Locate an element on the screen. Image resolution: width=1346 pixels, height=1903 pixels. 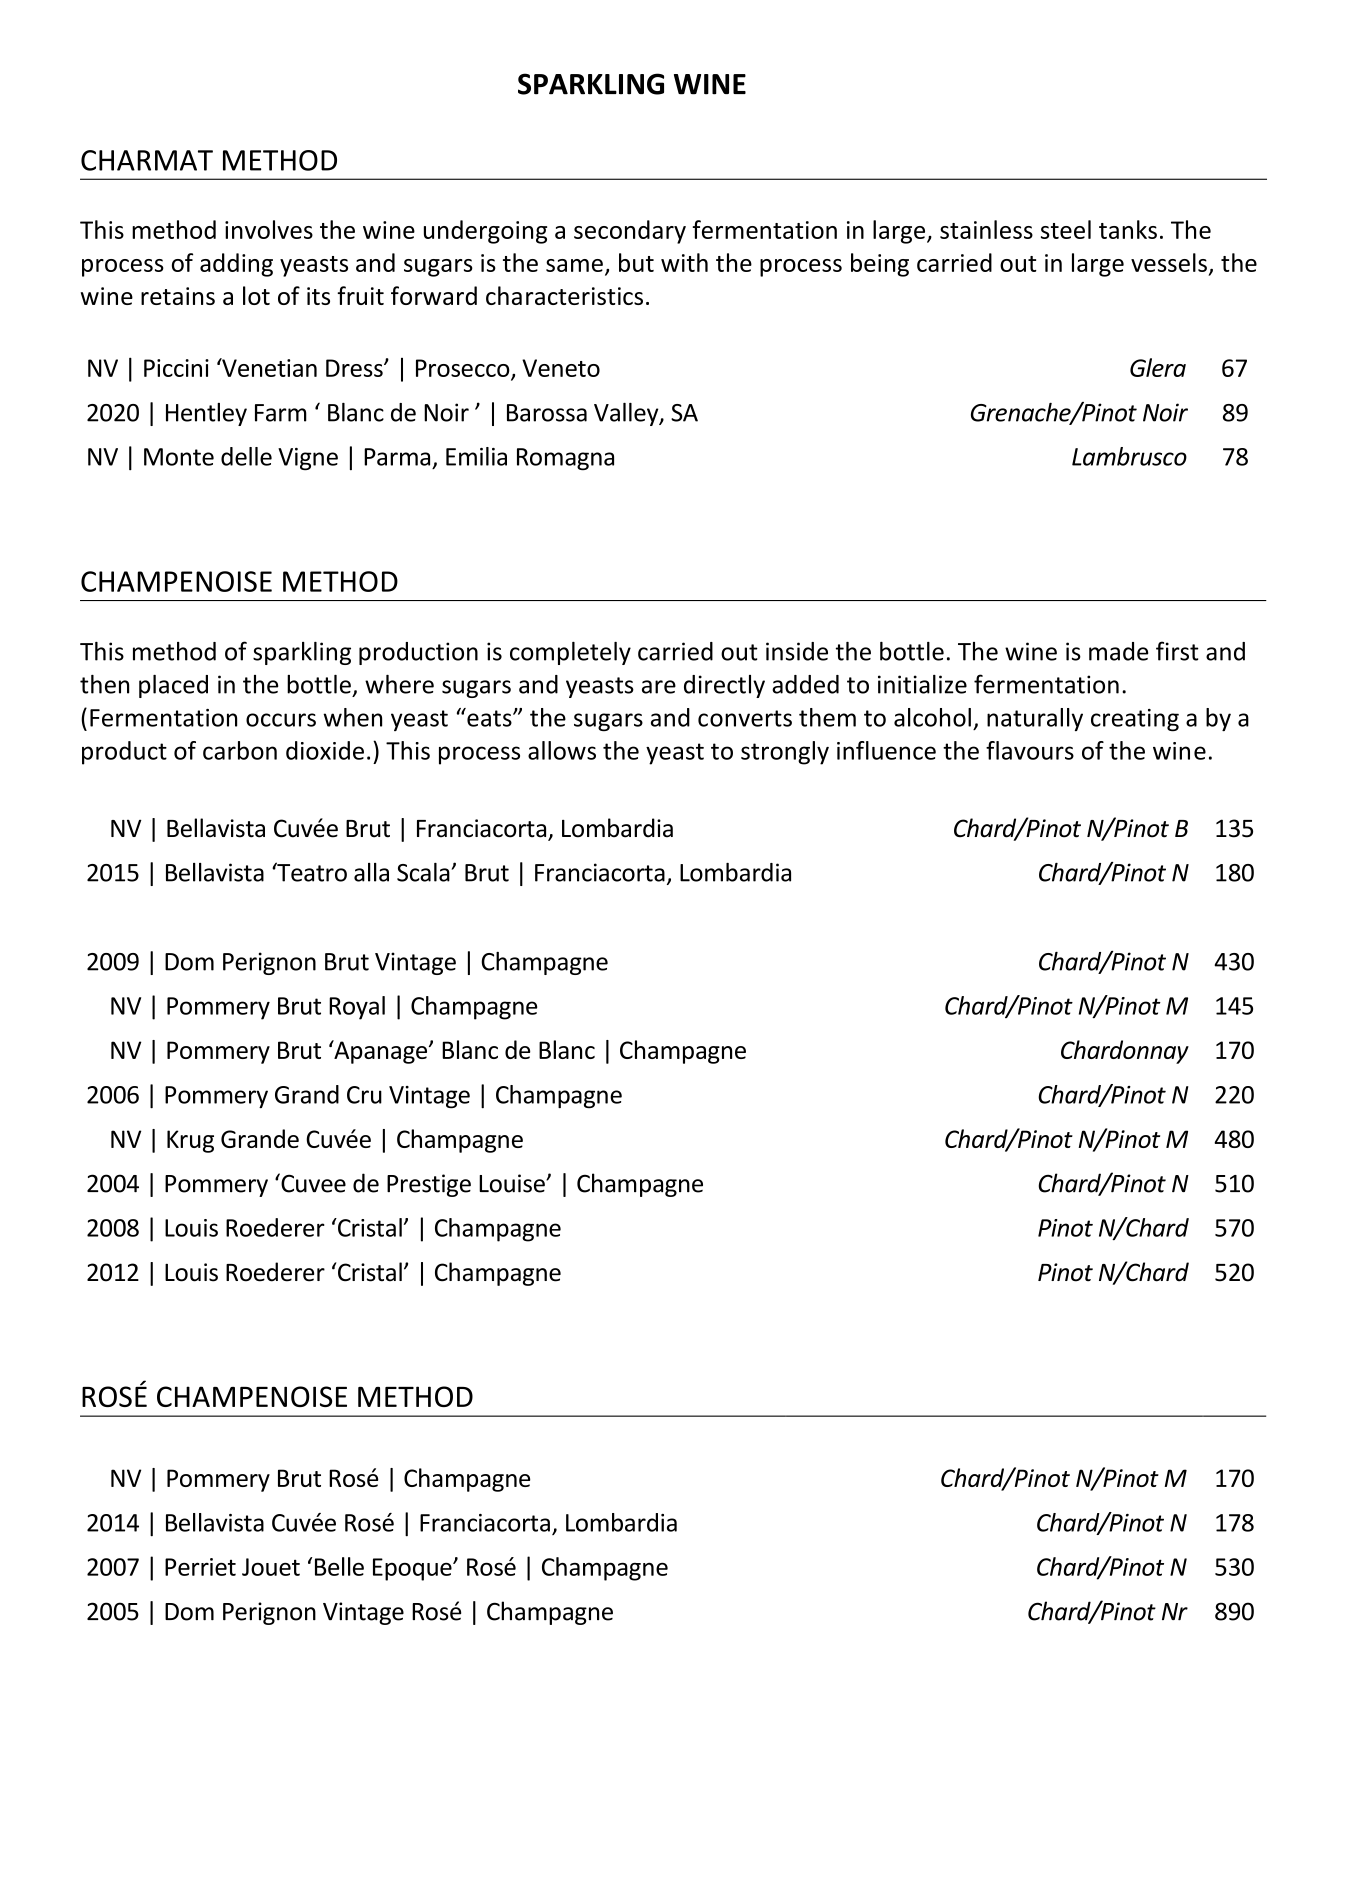
completely is located at coordinates (570, 653).
